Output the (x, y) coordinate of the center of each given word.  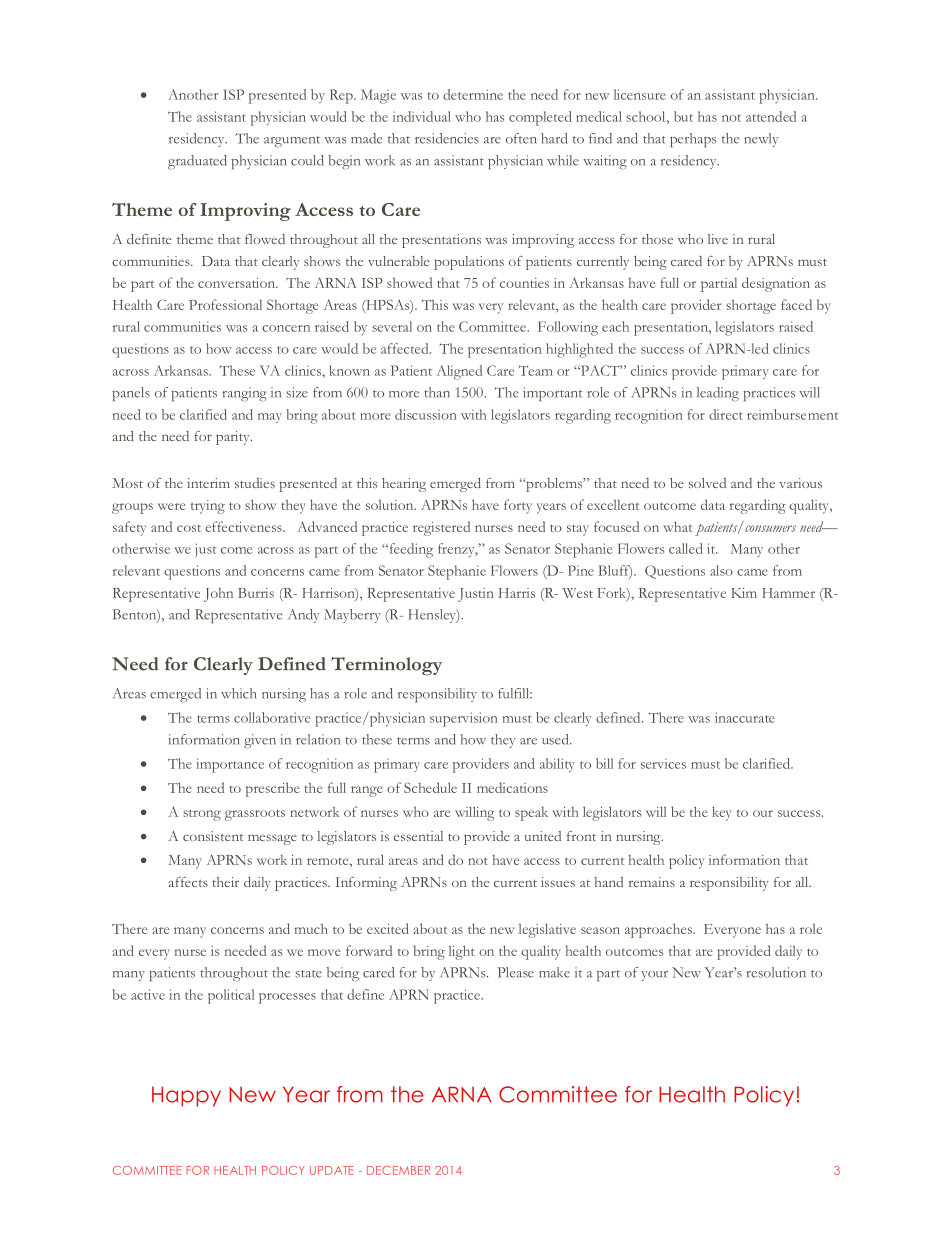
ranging (244, 394)
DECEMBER (398, 1170)
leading (718, 394)
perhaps (693, 140)
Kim (744, 593)
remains (652, 882)
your (654, 976)
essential (418, 836)
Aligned (459, 372)
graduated (197, 162)
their (225, 882)
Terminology (386, 666)
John (218, 595)
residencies (447, 138)
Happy (186, 1096)
